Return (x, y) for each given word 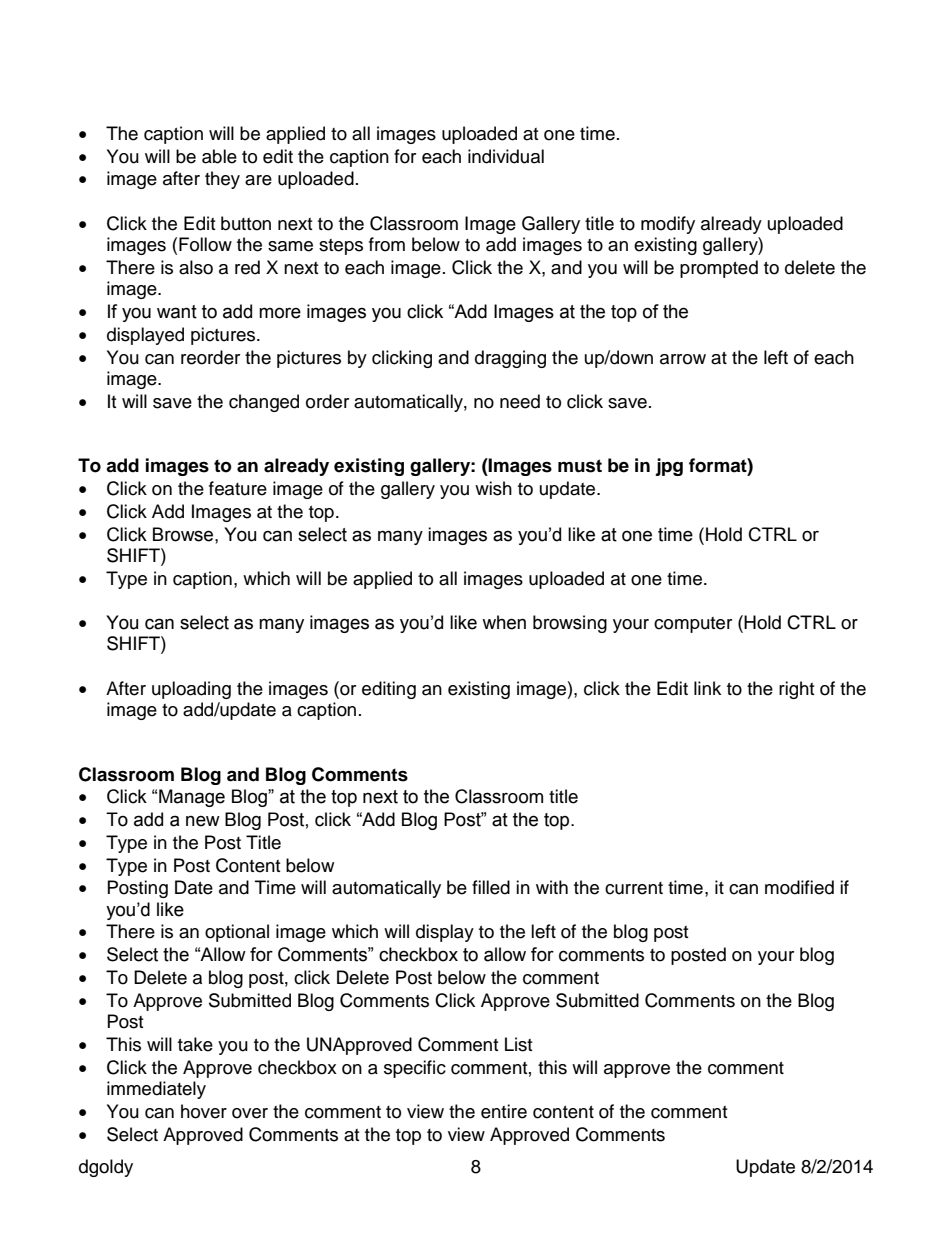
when (504, 622)
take (195, 1044)
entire (504, 1111)
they (222, 180)
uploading (191, 690)
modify (668, 225)
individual (506, 156)
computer (693, 625)
